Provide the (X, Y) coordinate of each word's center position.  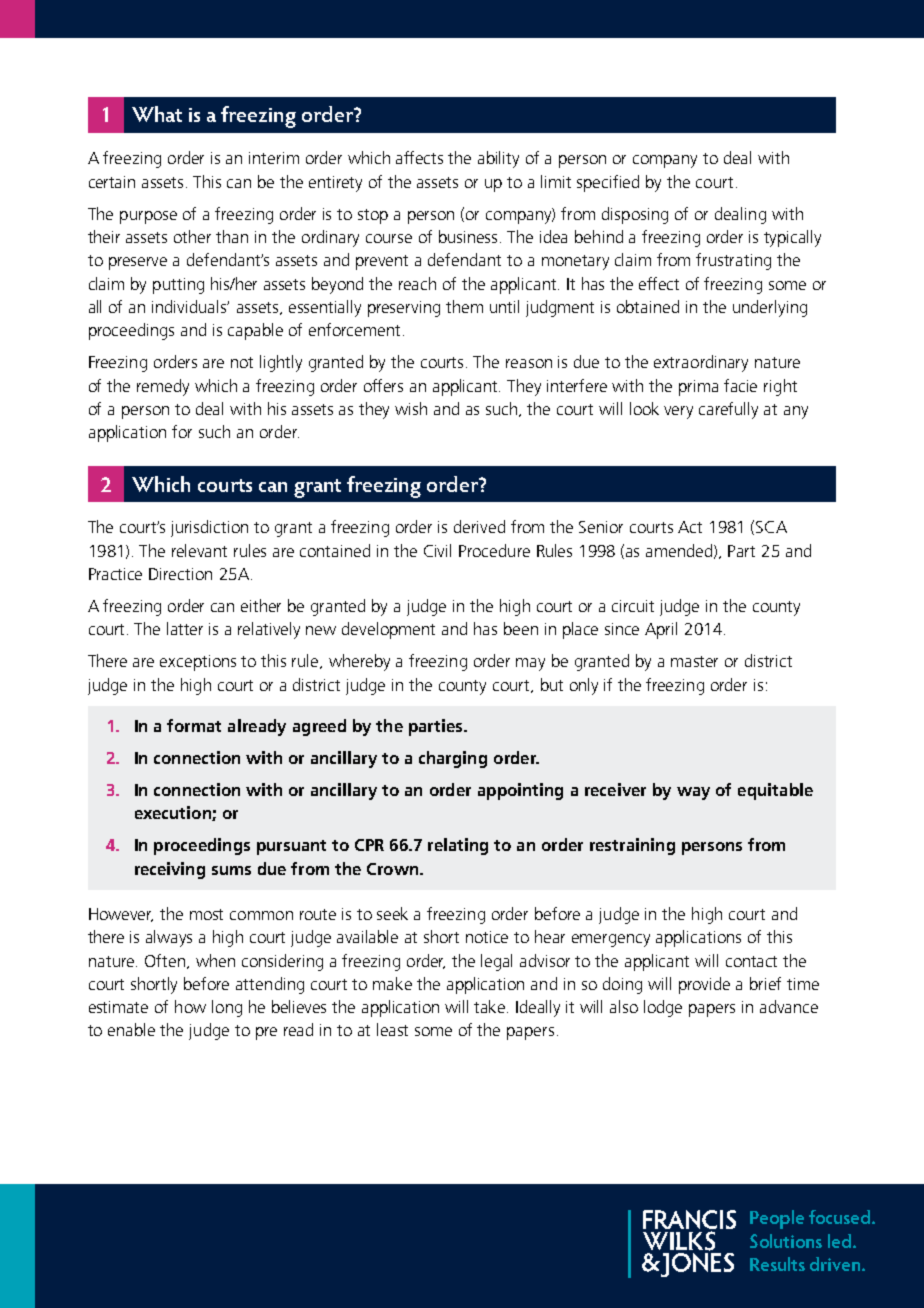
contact (751, 961)
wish (411, 408)
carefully (728, 410)
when (215, 960)
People (777, 1219)
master (694, 661)
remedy (163, 387)
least (392, 1029)
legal (496, 962)
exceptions (198, 663)
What (157, 114)
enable (131, 1029)
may (530, 664)
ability (498, 159)
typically (792, 238)
